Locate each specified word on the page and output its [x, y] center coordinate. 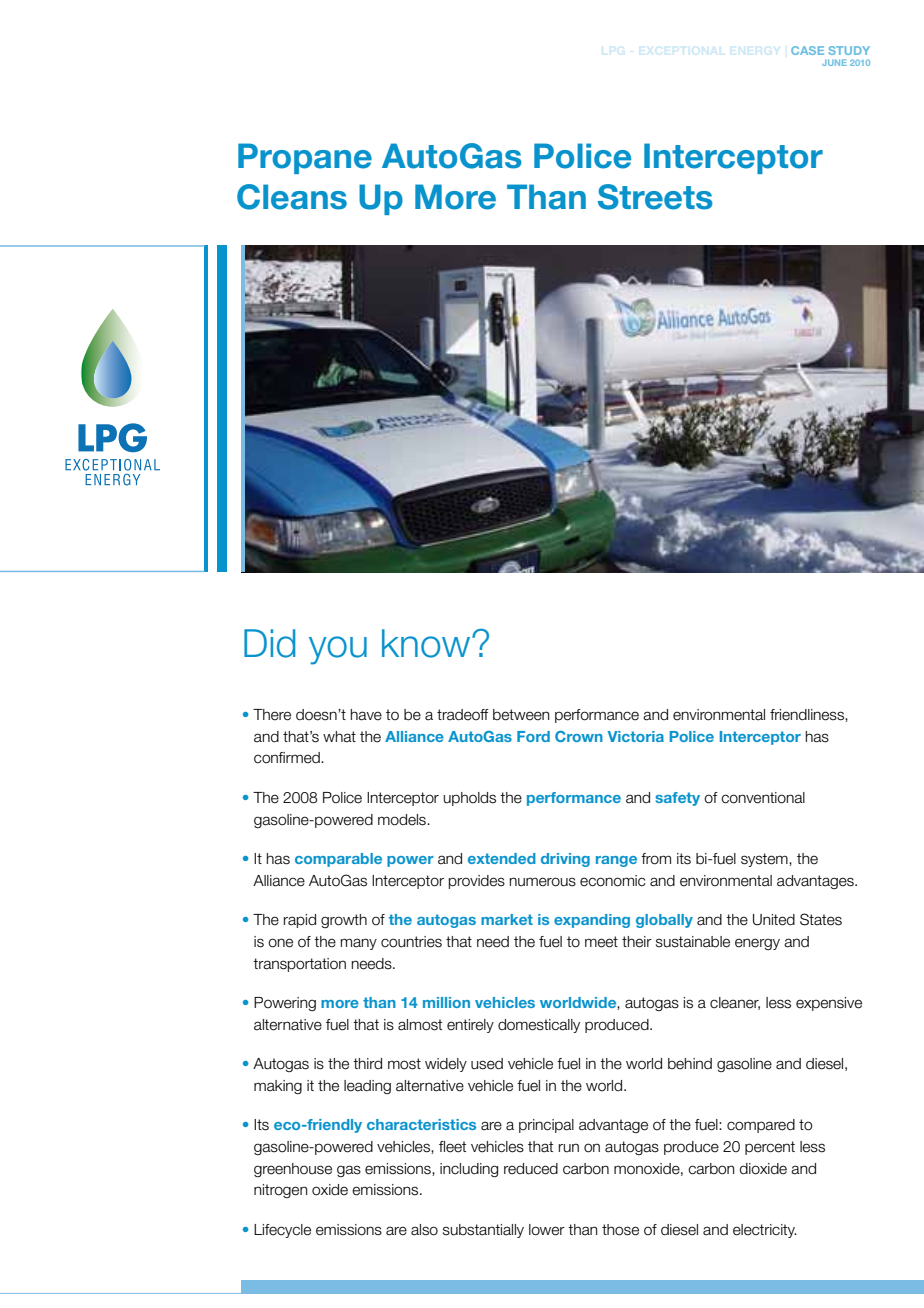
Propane [305, 158]
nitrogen [281, 1191]
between [521, 715]
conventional [763, 798]
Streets [655, 197]
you [338, 650]
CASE [807, 50]
